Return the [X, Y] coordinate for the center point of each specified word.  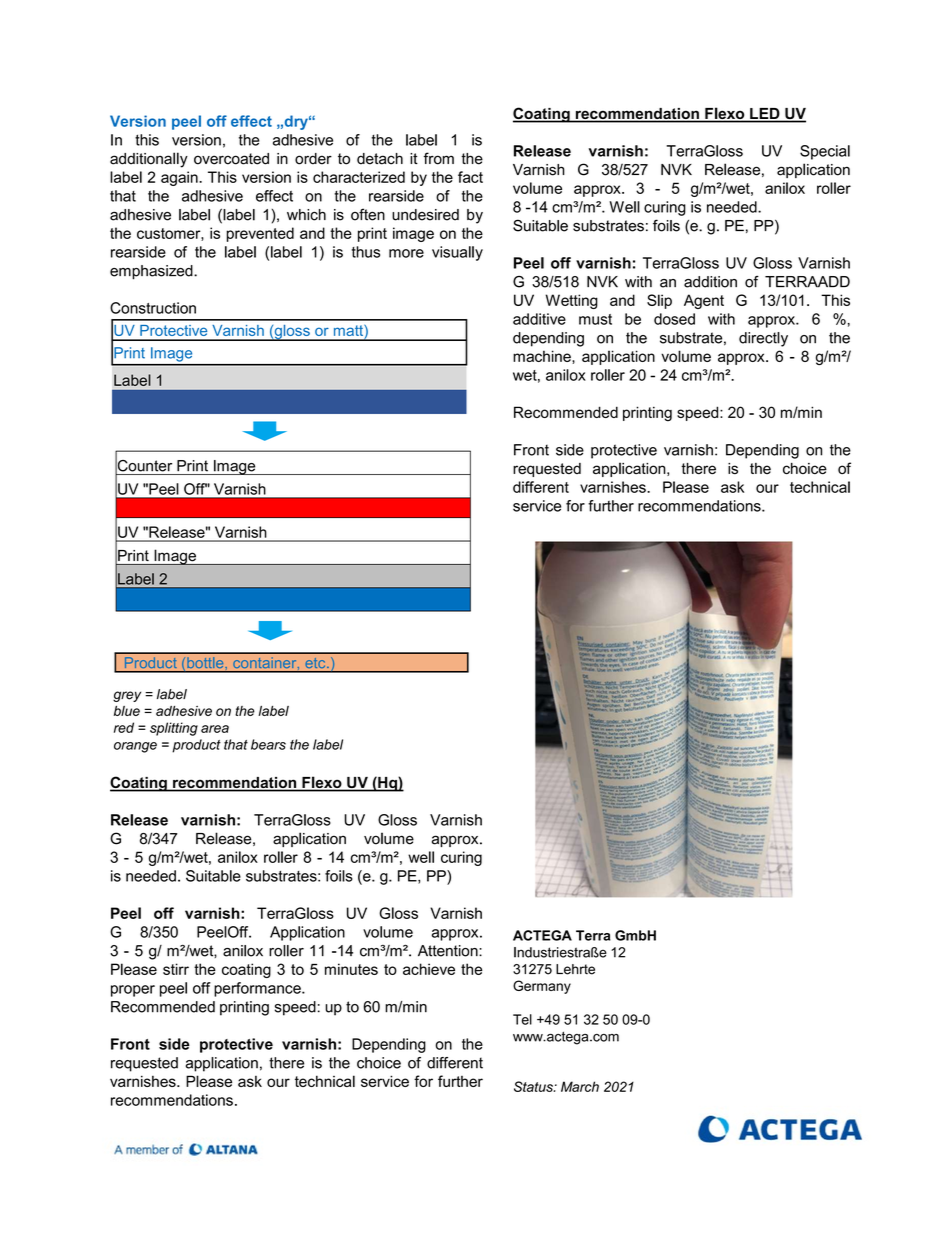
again [180, 178]
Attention [449, 951]
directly [763, 339]
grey [127, 696]
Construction [153, 308]
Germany [542, 987]
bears [268, 744]
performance [258, 989]
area [215, 729]
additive [539, 319]
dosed [674, 319]
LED [764, 113]
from [439, 158]
